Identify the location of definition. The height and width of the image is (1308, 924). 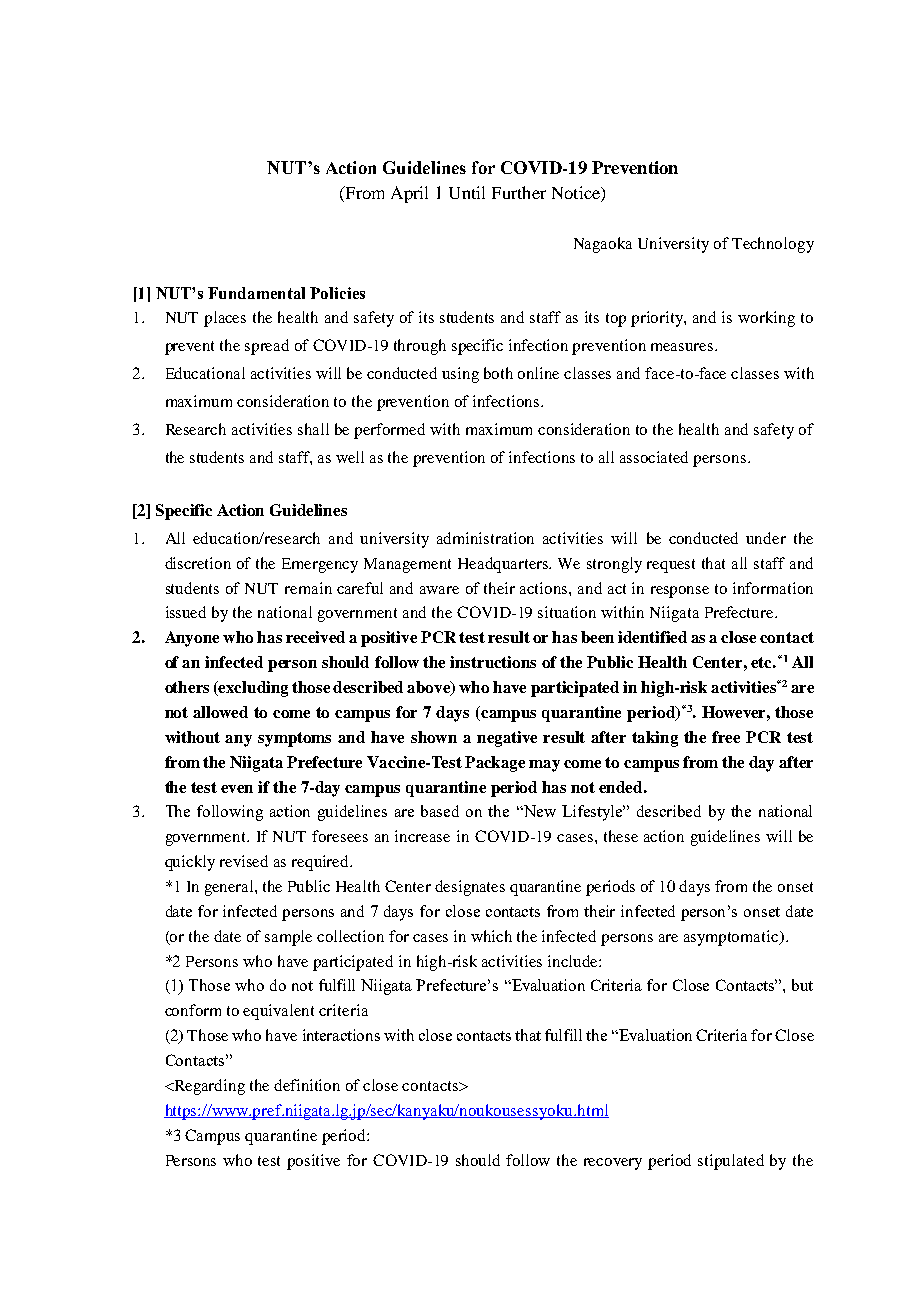
(307, 1085).
